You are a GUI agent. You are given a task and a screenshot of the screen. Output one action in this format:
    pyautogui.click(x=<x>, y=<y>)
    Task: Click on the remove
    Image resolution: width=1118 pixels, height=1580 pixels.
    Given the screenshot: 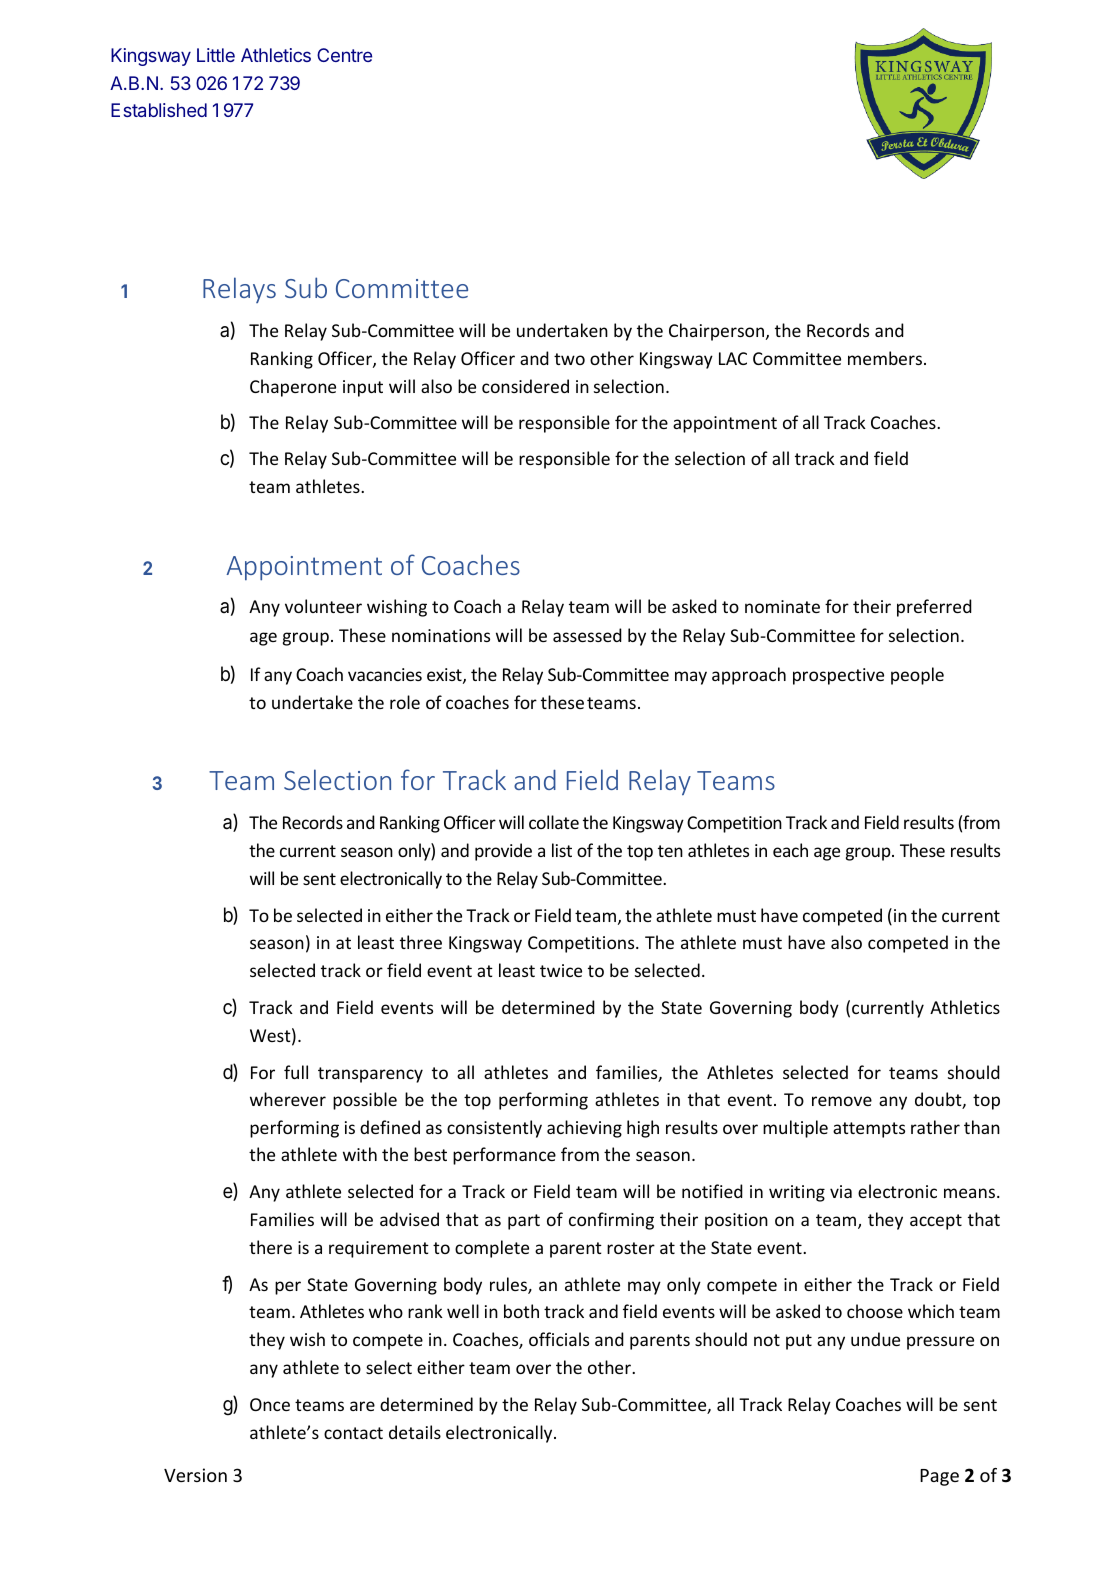 What is the action you would take?
    pyautogui.click(x=842, y=1101)
